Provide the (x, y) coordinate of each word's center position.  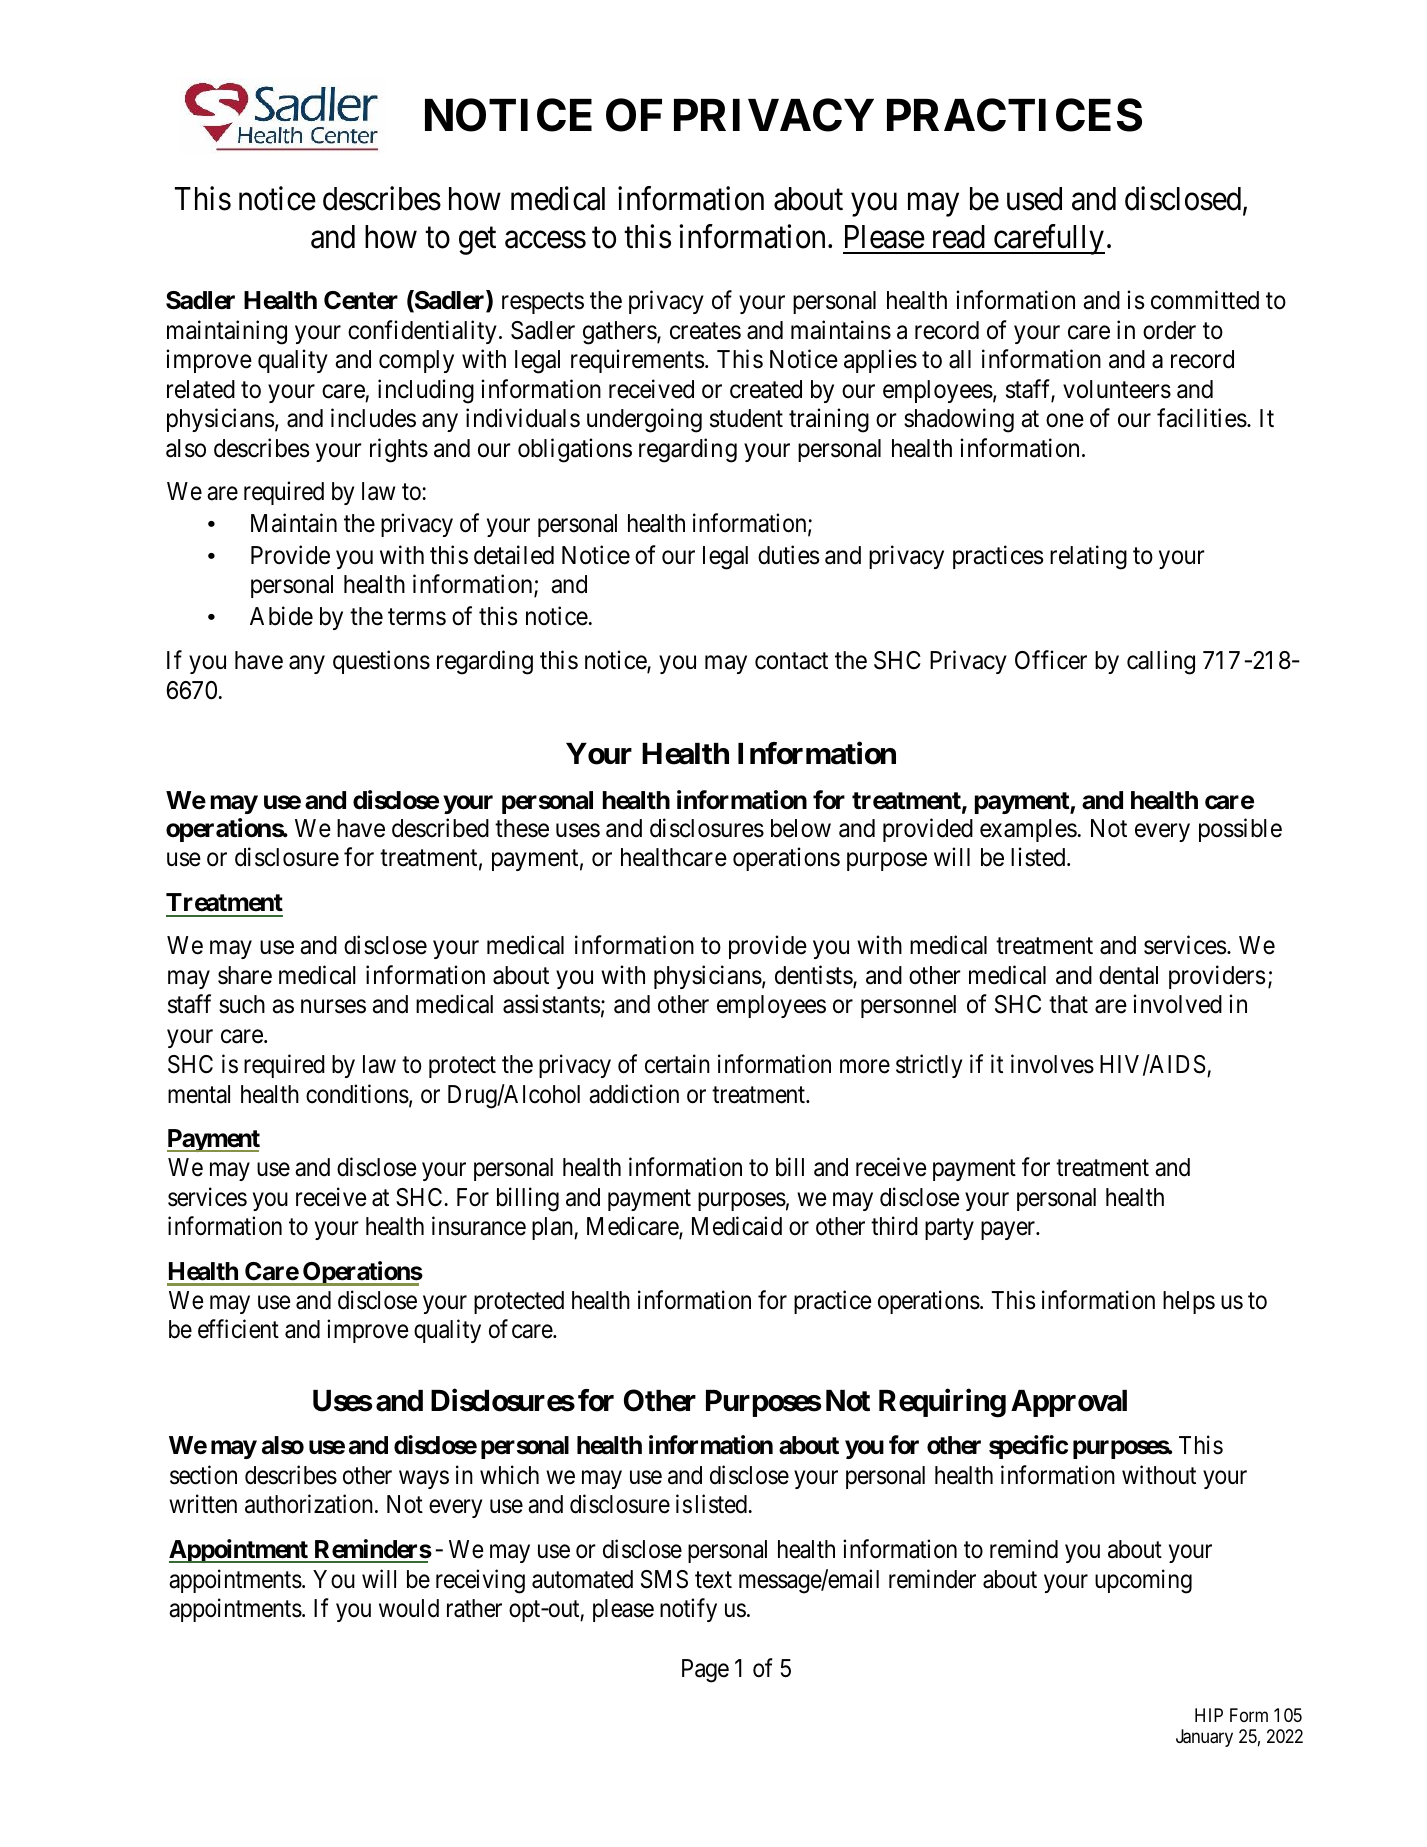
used (1034, 199)
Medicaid (737, 1226)
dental (1128, 975)
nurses (333, 1007)
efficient (238, 1329)
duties (788, 555)
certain (677, 1064)
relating (1088, 557)
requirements (637, 361)
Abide (281, 616)
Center (361, 300)
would (409, 1608)
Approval (1069, 1403)
